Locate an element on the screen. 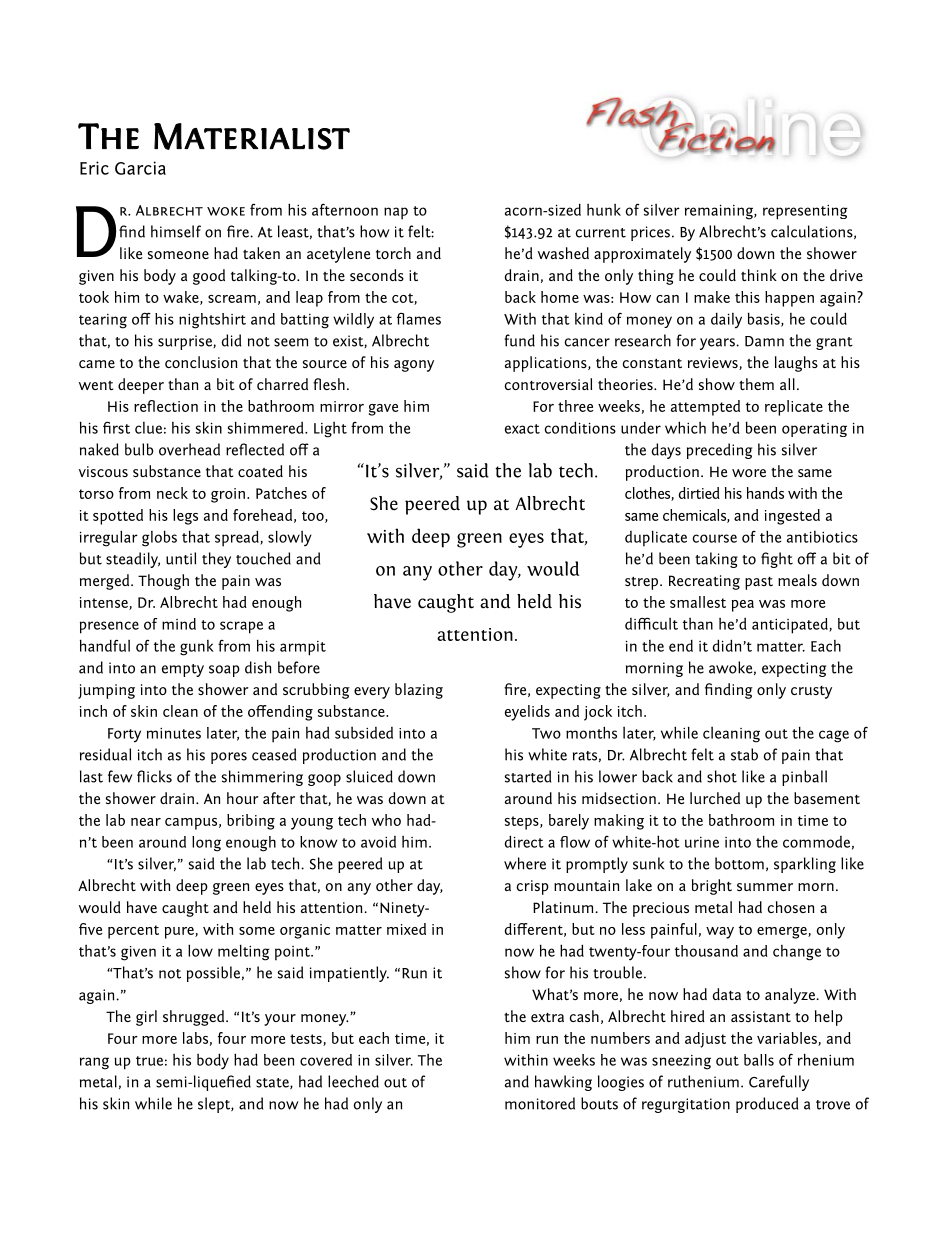  remaining is located at coordinates (720, 212).
